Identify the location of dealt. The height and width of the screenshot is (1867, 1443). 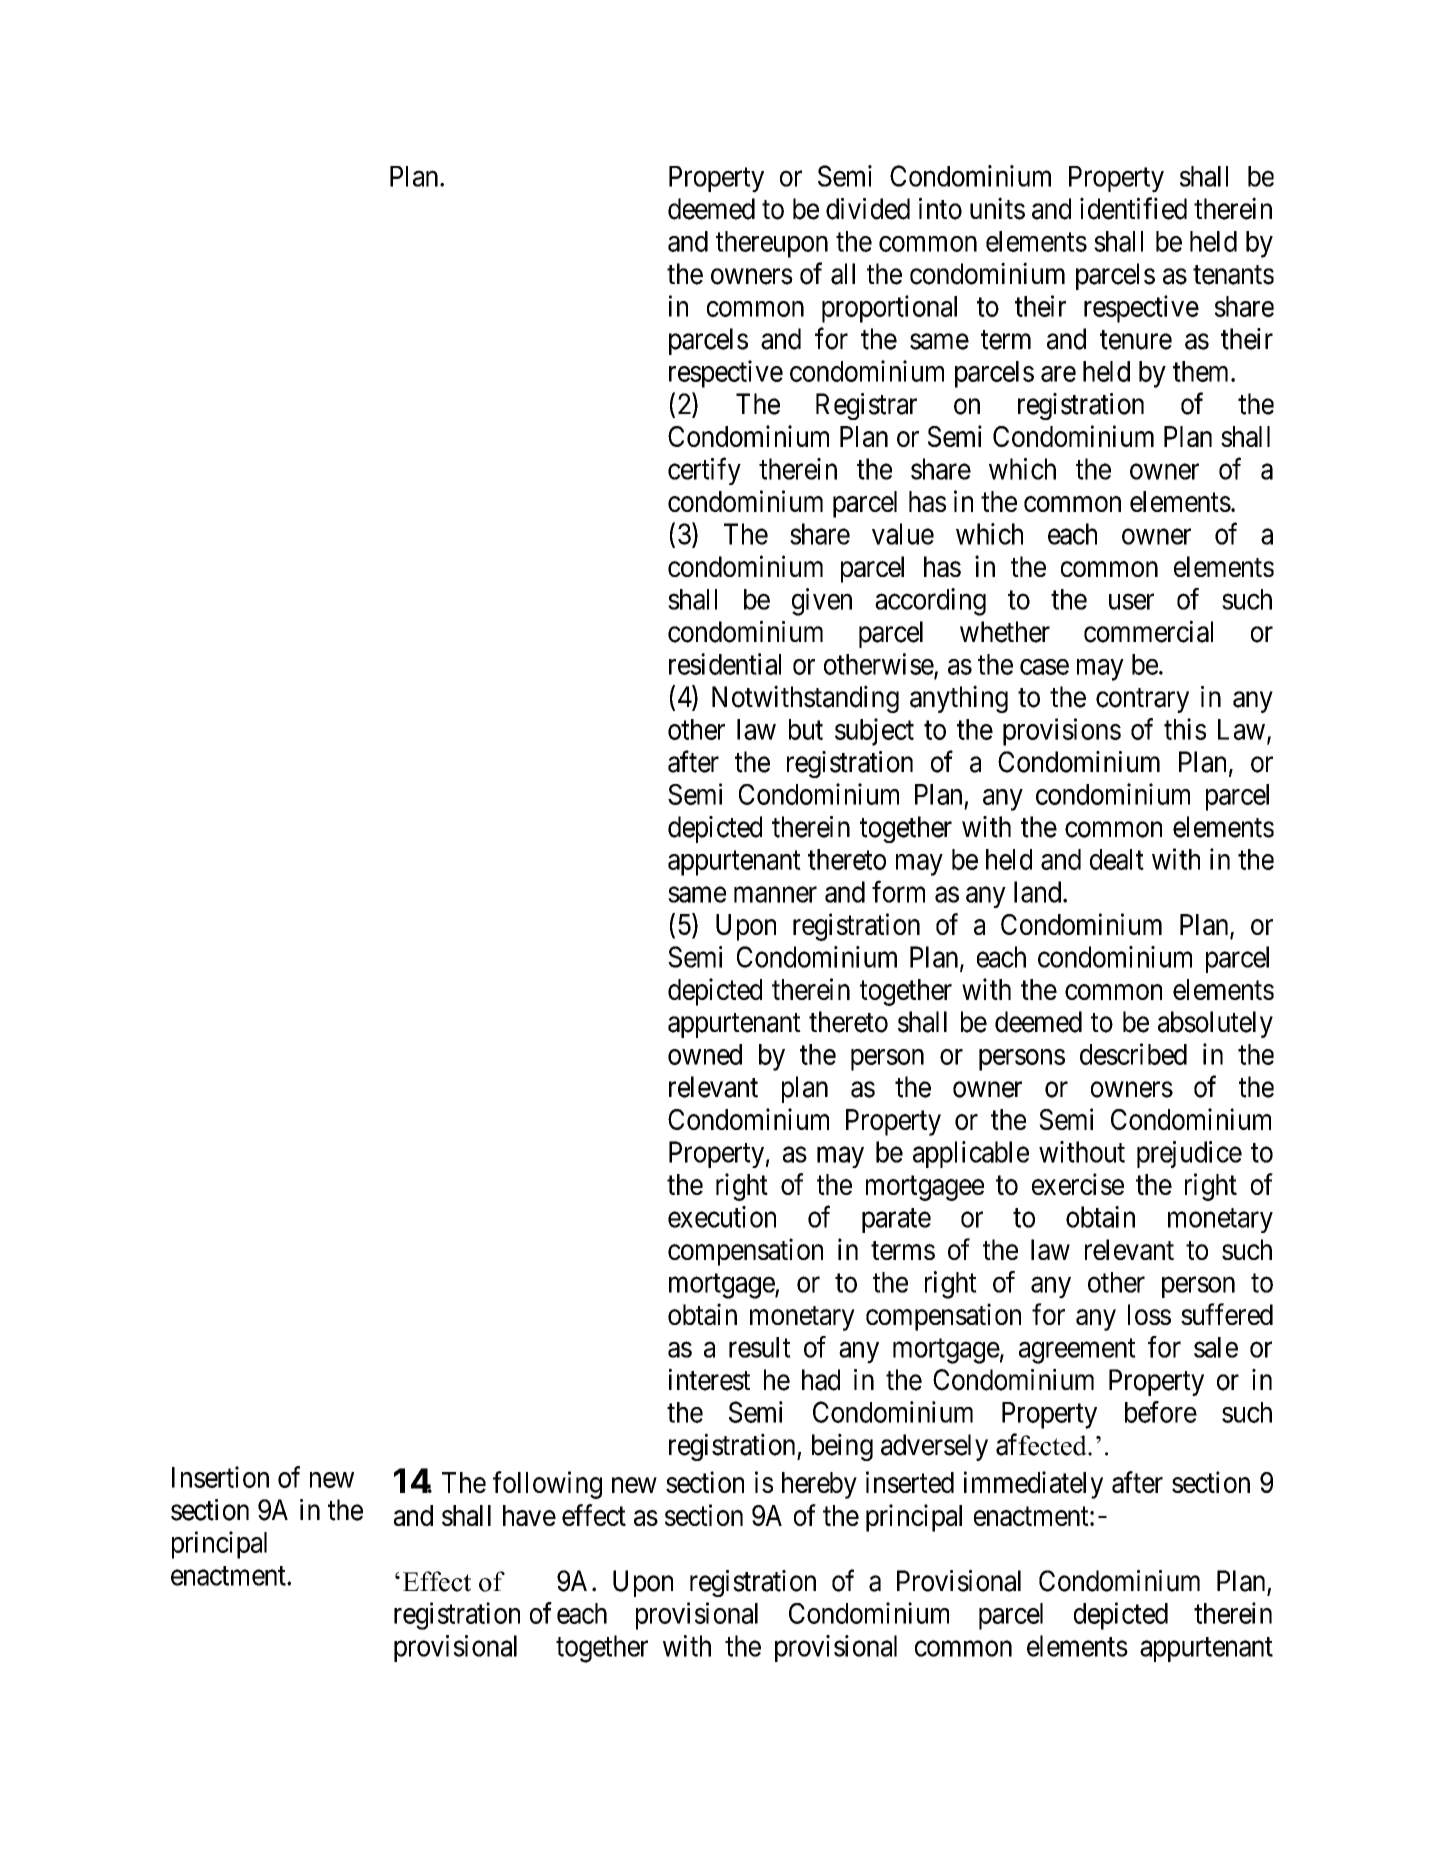
(1117, 859).
